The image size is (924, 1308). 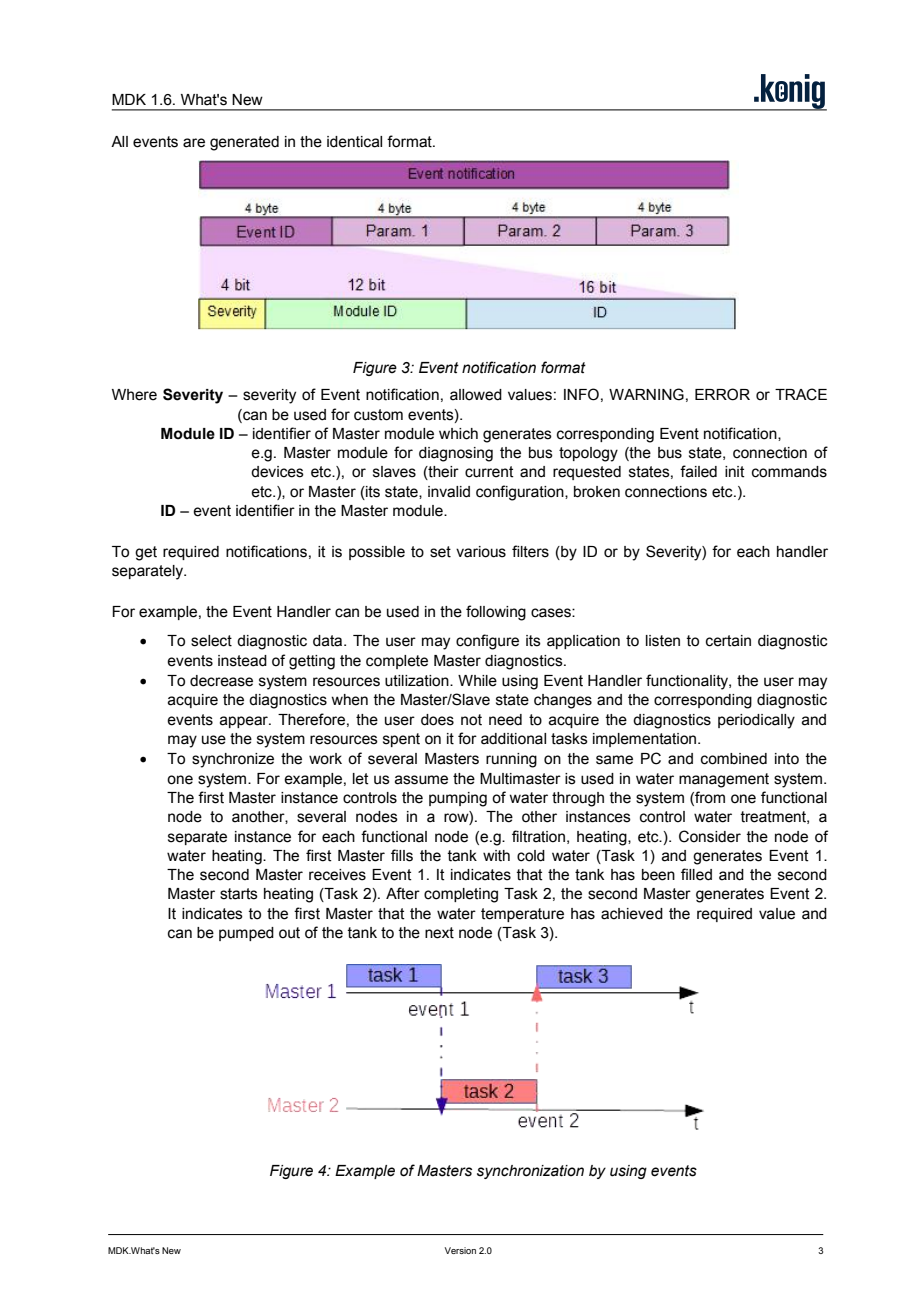 What do you see at coordinates (221, 681) in the screenshot?
I see `decrease` at bounding box center [221, 681].
